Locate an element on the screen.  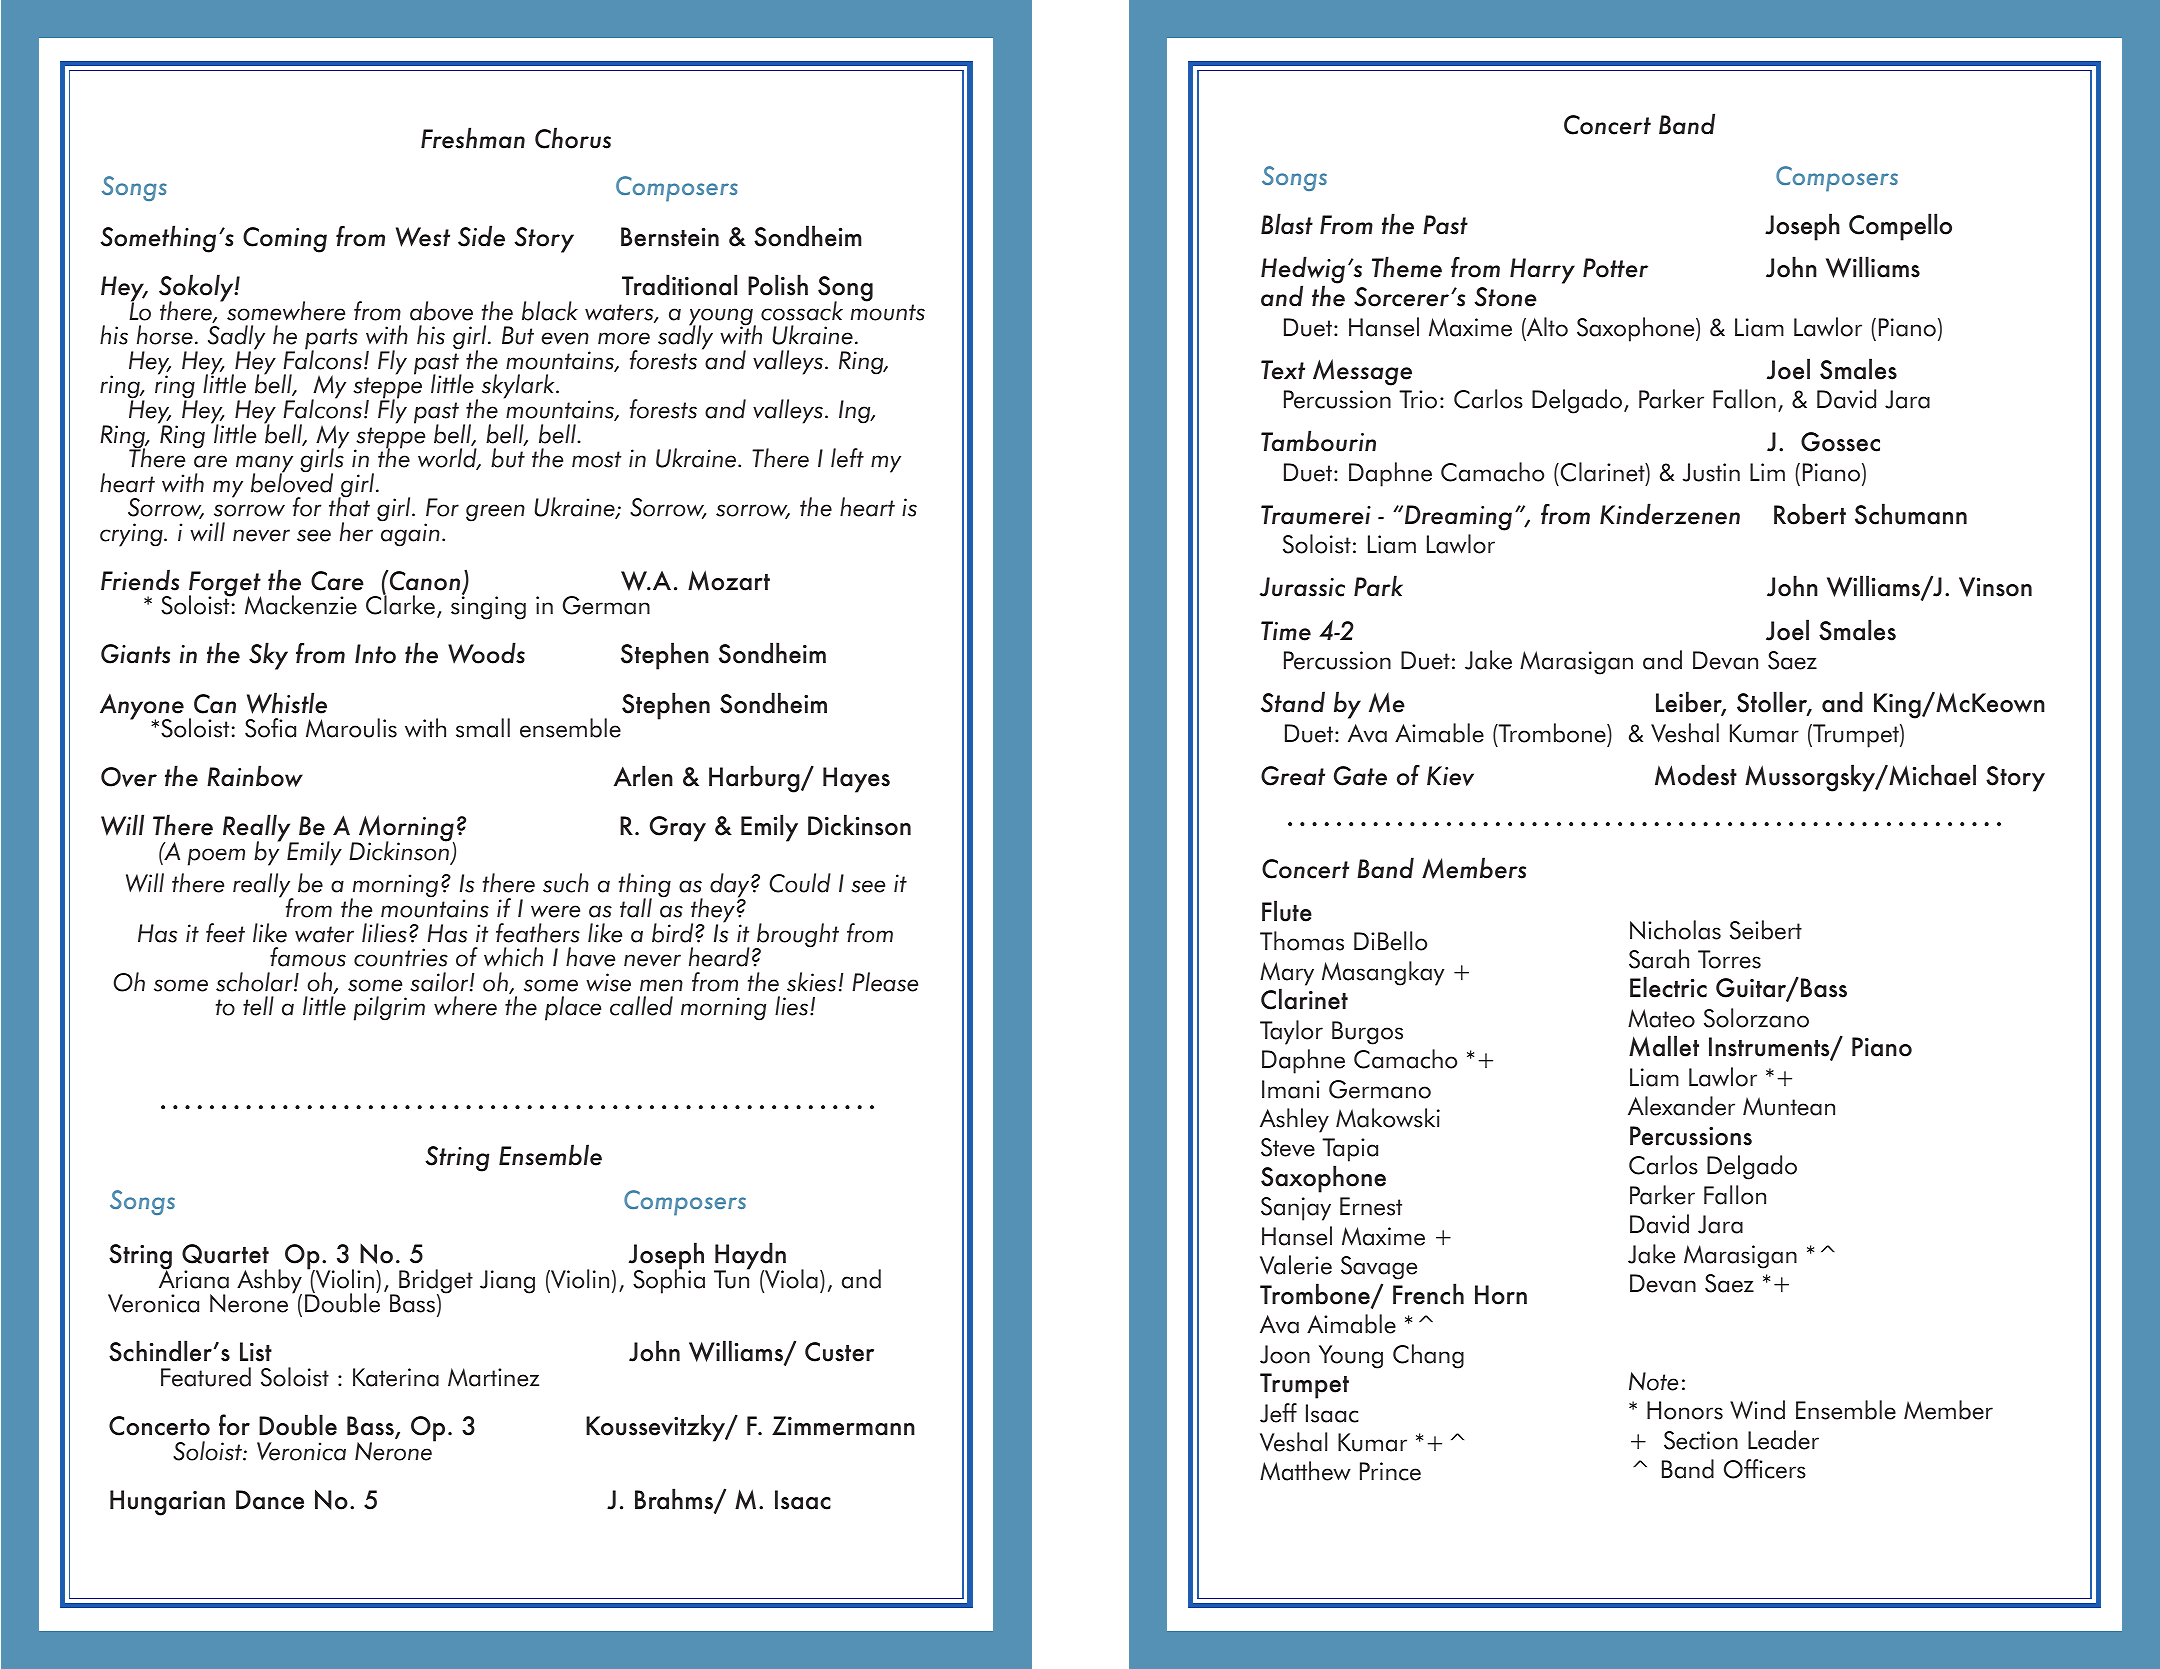
Potter is located at coordinates (1615, 268).
